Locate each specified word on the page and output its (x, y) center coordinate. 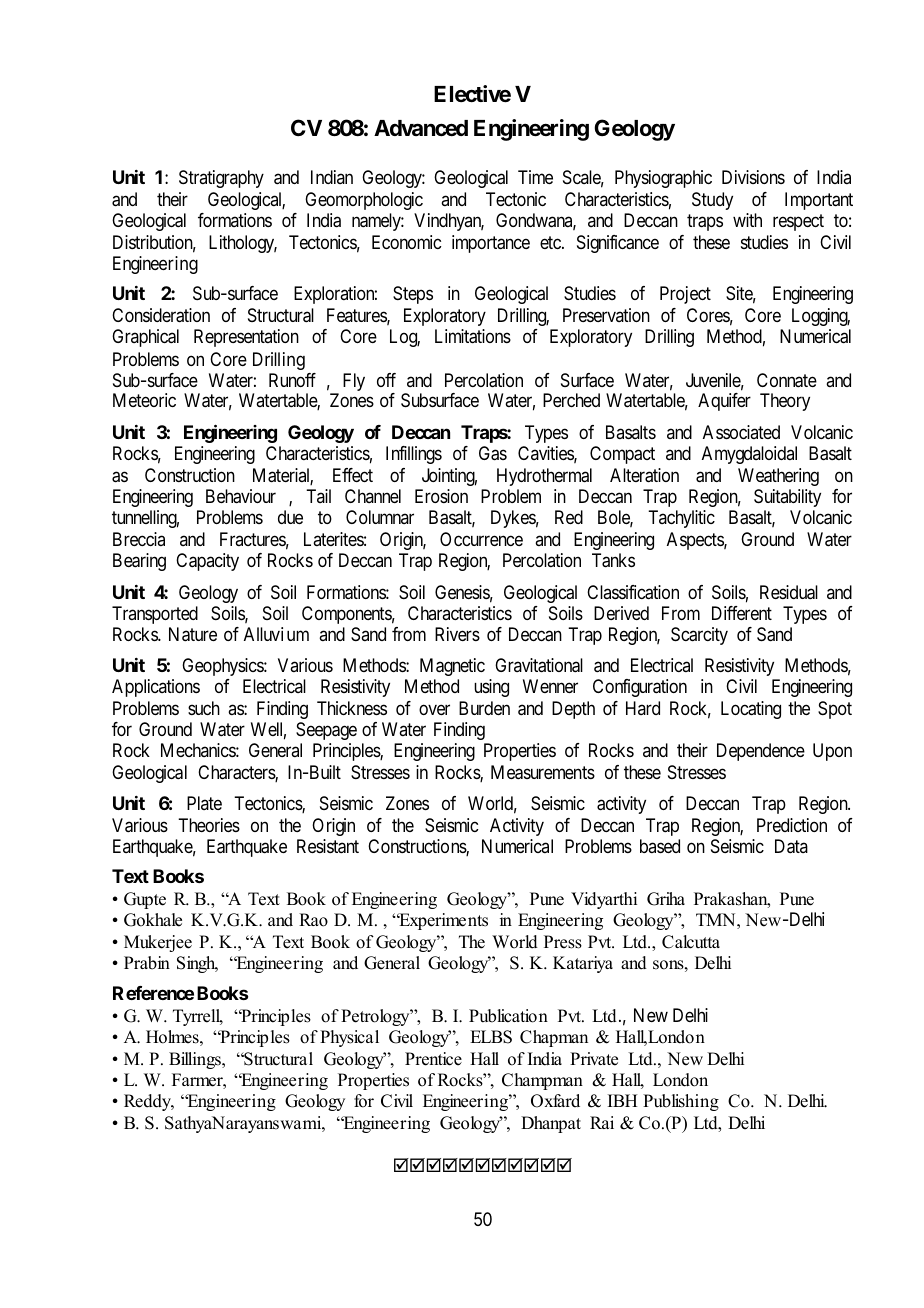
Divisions (753, 177)
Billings (196, 1060)
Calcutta (691, 942)
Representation (246, 338)
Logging (821, 317)
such (204, 708)
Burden (484, 708)
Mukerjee (158, 943)
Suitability (787, 498)
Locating (751, 710)
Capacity (207, 562)
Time (535, 177)
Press (563, 942)
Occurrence (481, 539)
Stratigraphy (221, 179)
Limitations (473, 336)
